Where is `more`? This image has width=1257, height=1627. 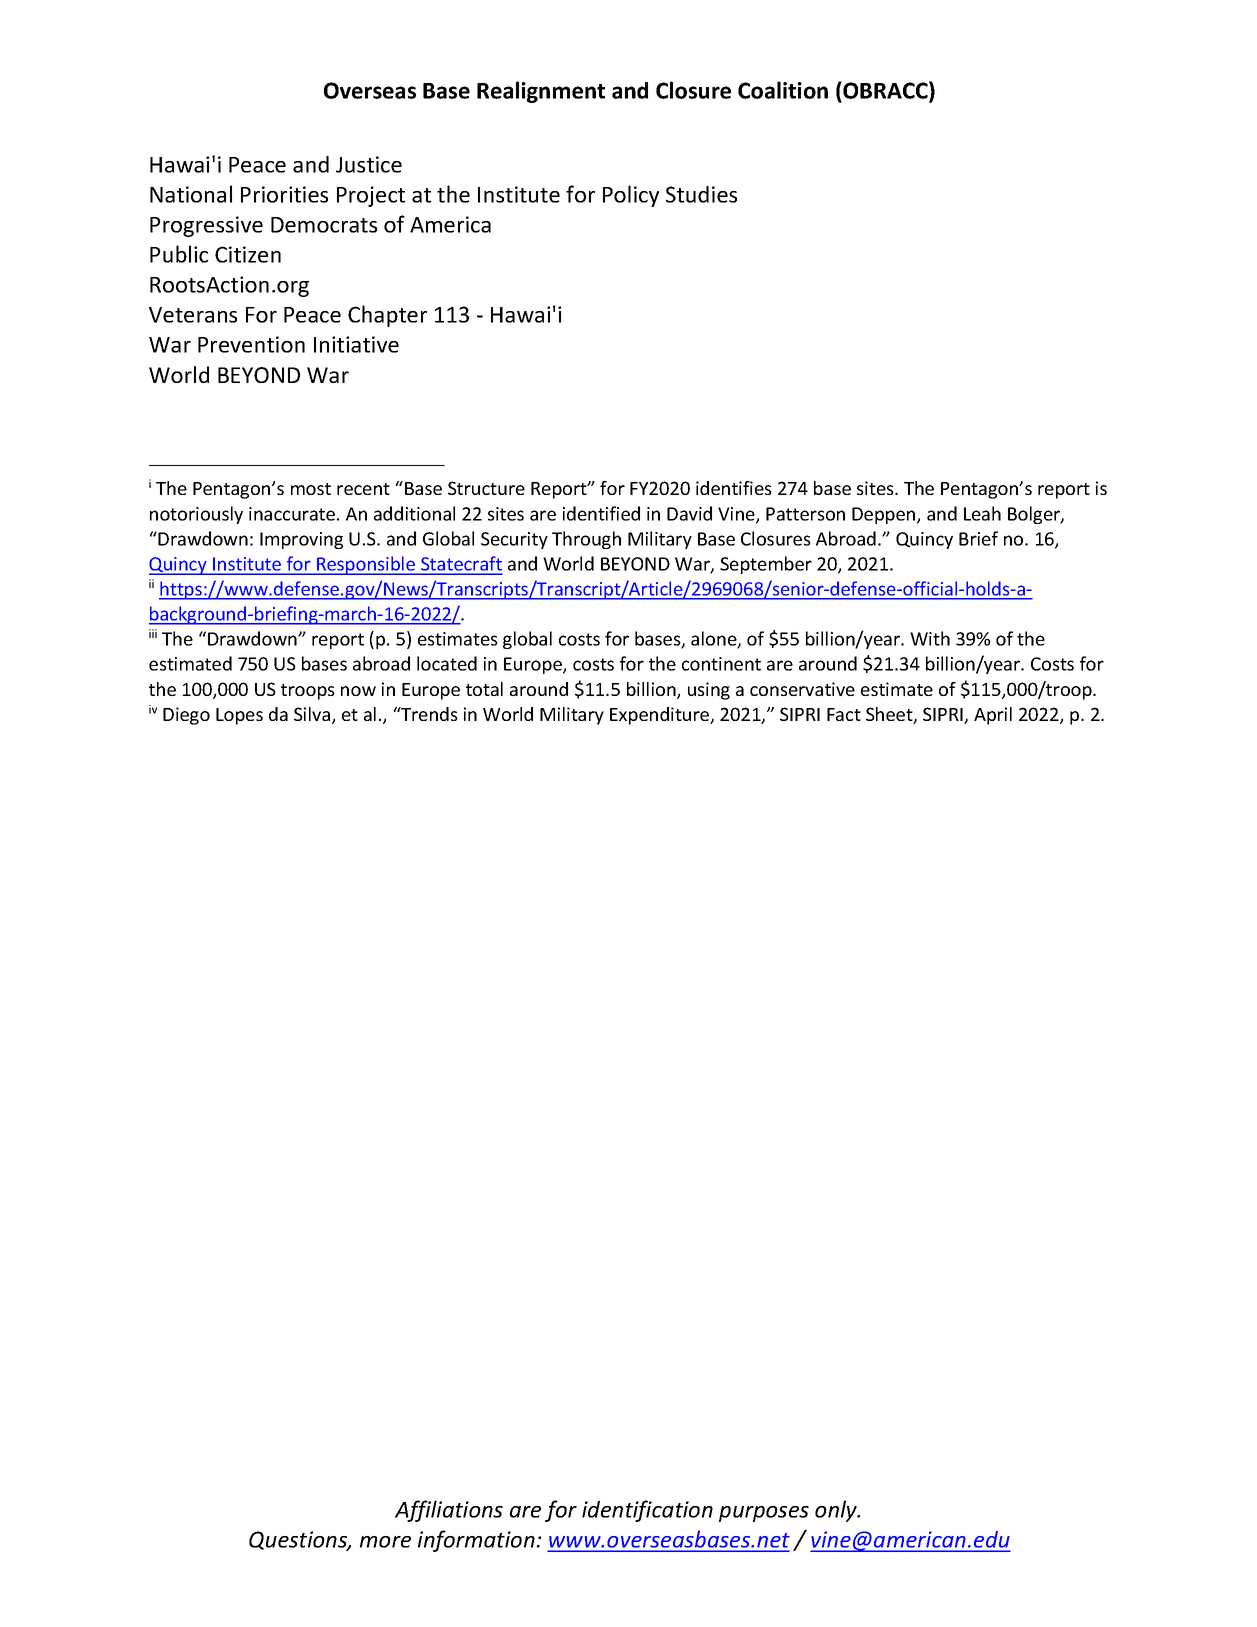 more is located at coordinates (385, 1542).
